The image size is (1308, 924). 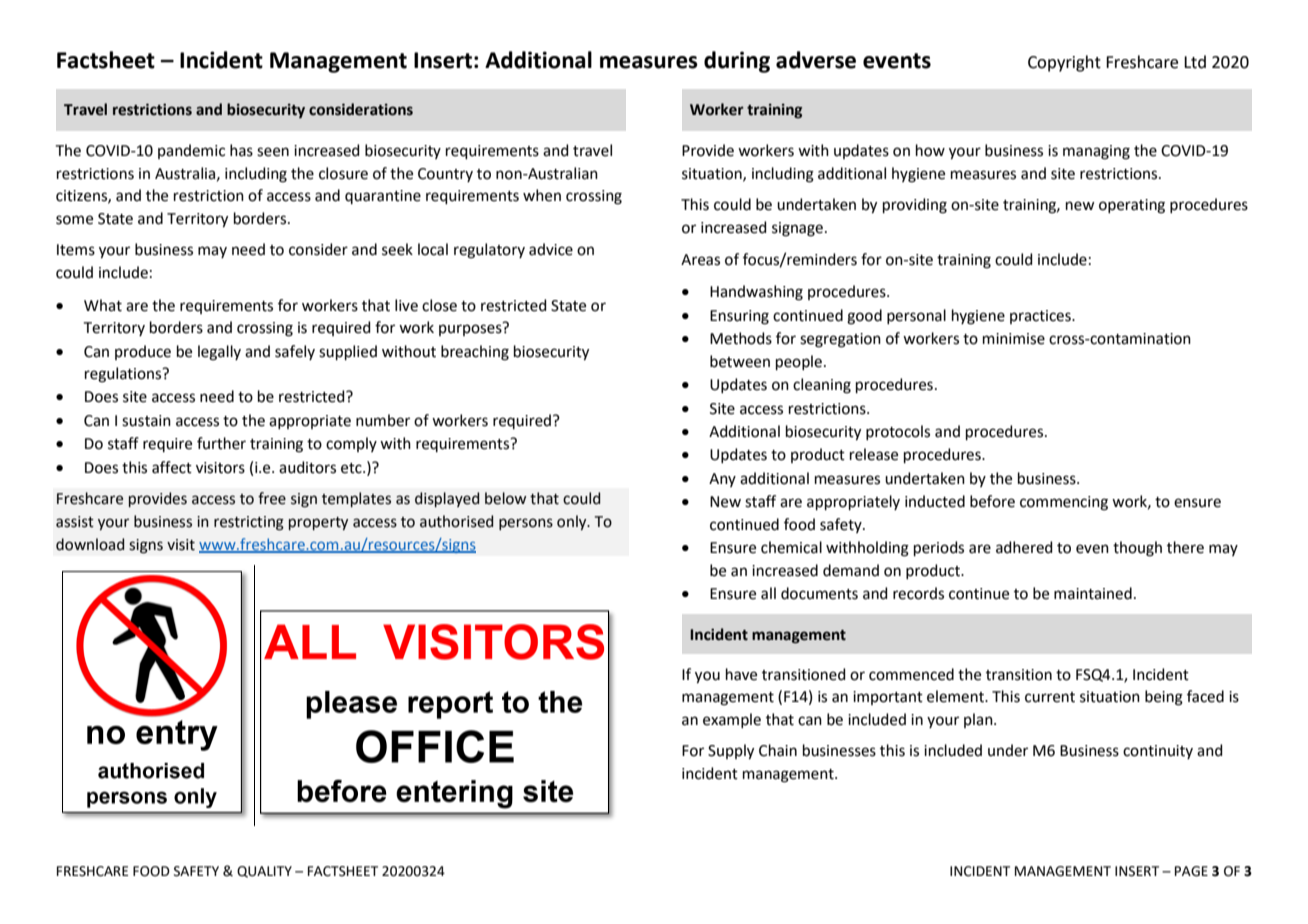 I want to click on Any, so click(x=722, y=480).
